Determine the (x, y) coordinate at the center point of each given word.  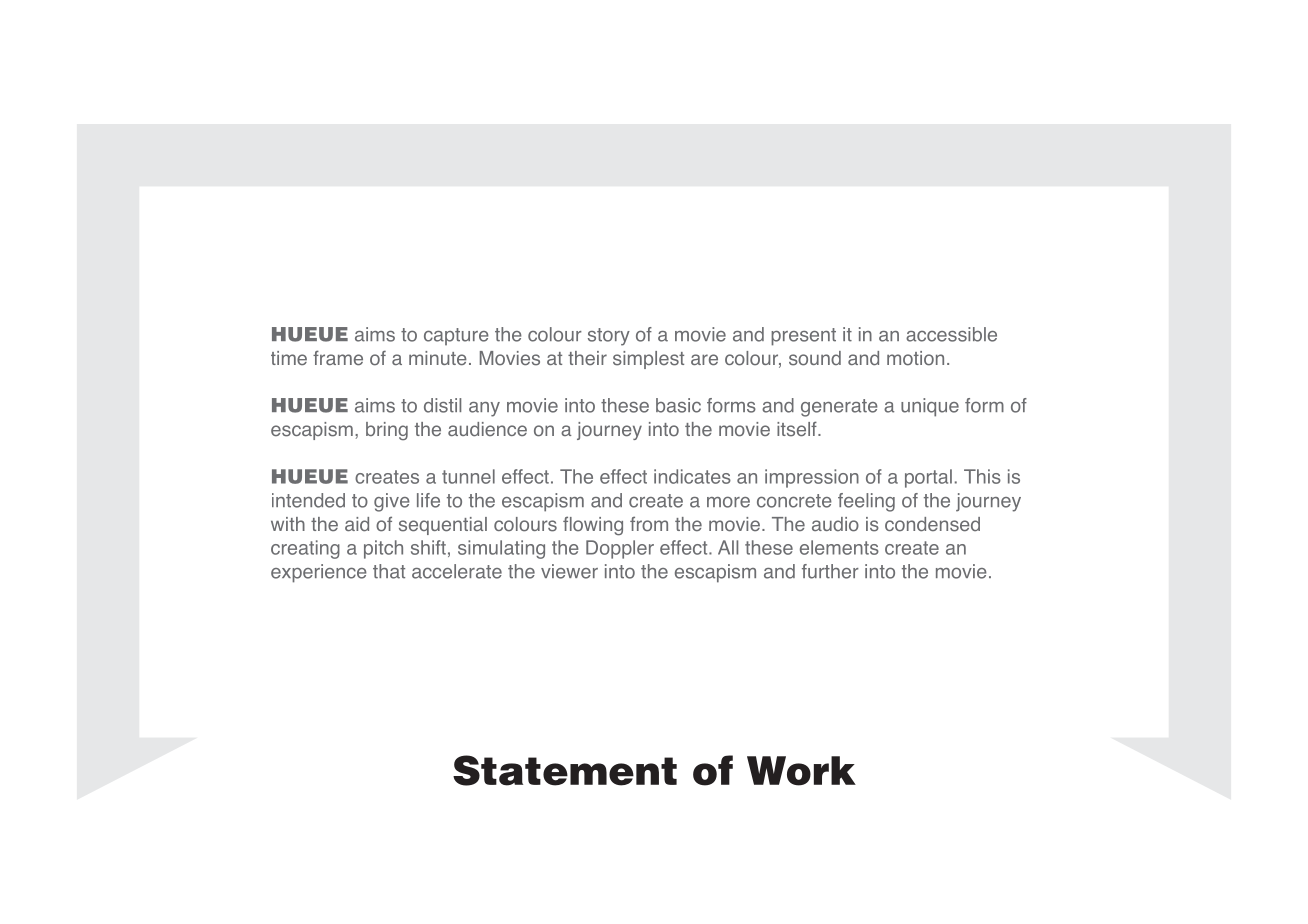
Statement (565, 770)
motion (915, 358)
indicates (692, 476)
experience (319, 573)
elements (839, 547)
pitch (383, 549)
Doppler (620, 549)
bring (387, 431)
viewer (569, 571)
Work (801, 771)
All (728, 547)
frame (338, 357)
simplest (648, 360)
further (830, 571)
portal (928, 478)
